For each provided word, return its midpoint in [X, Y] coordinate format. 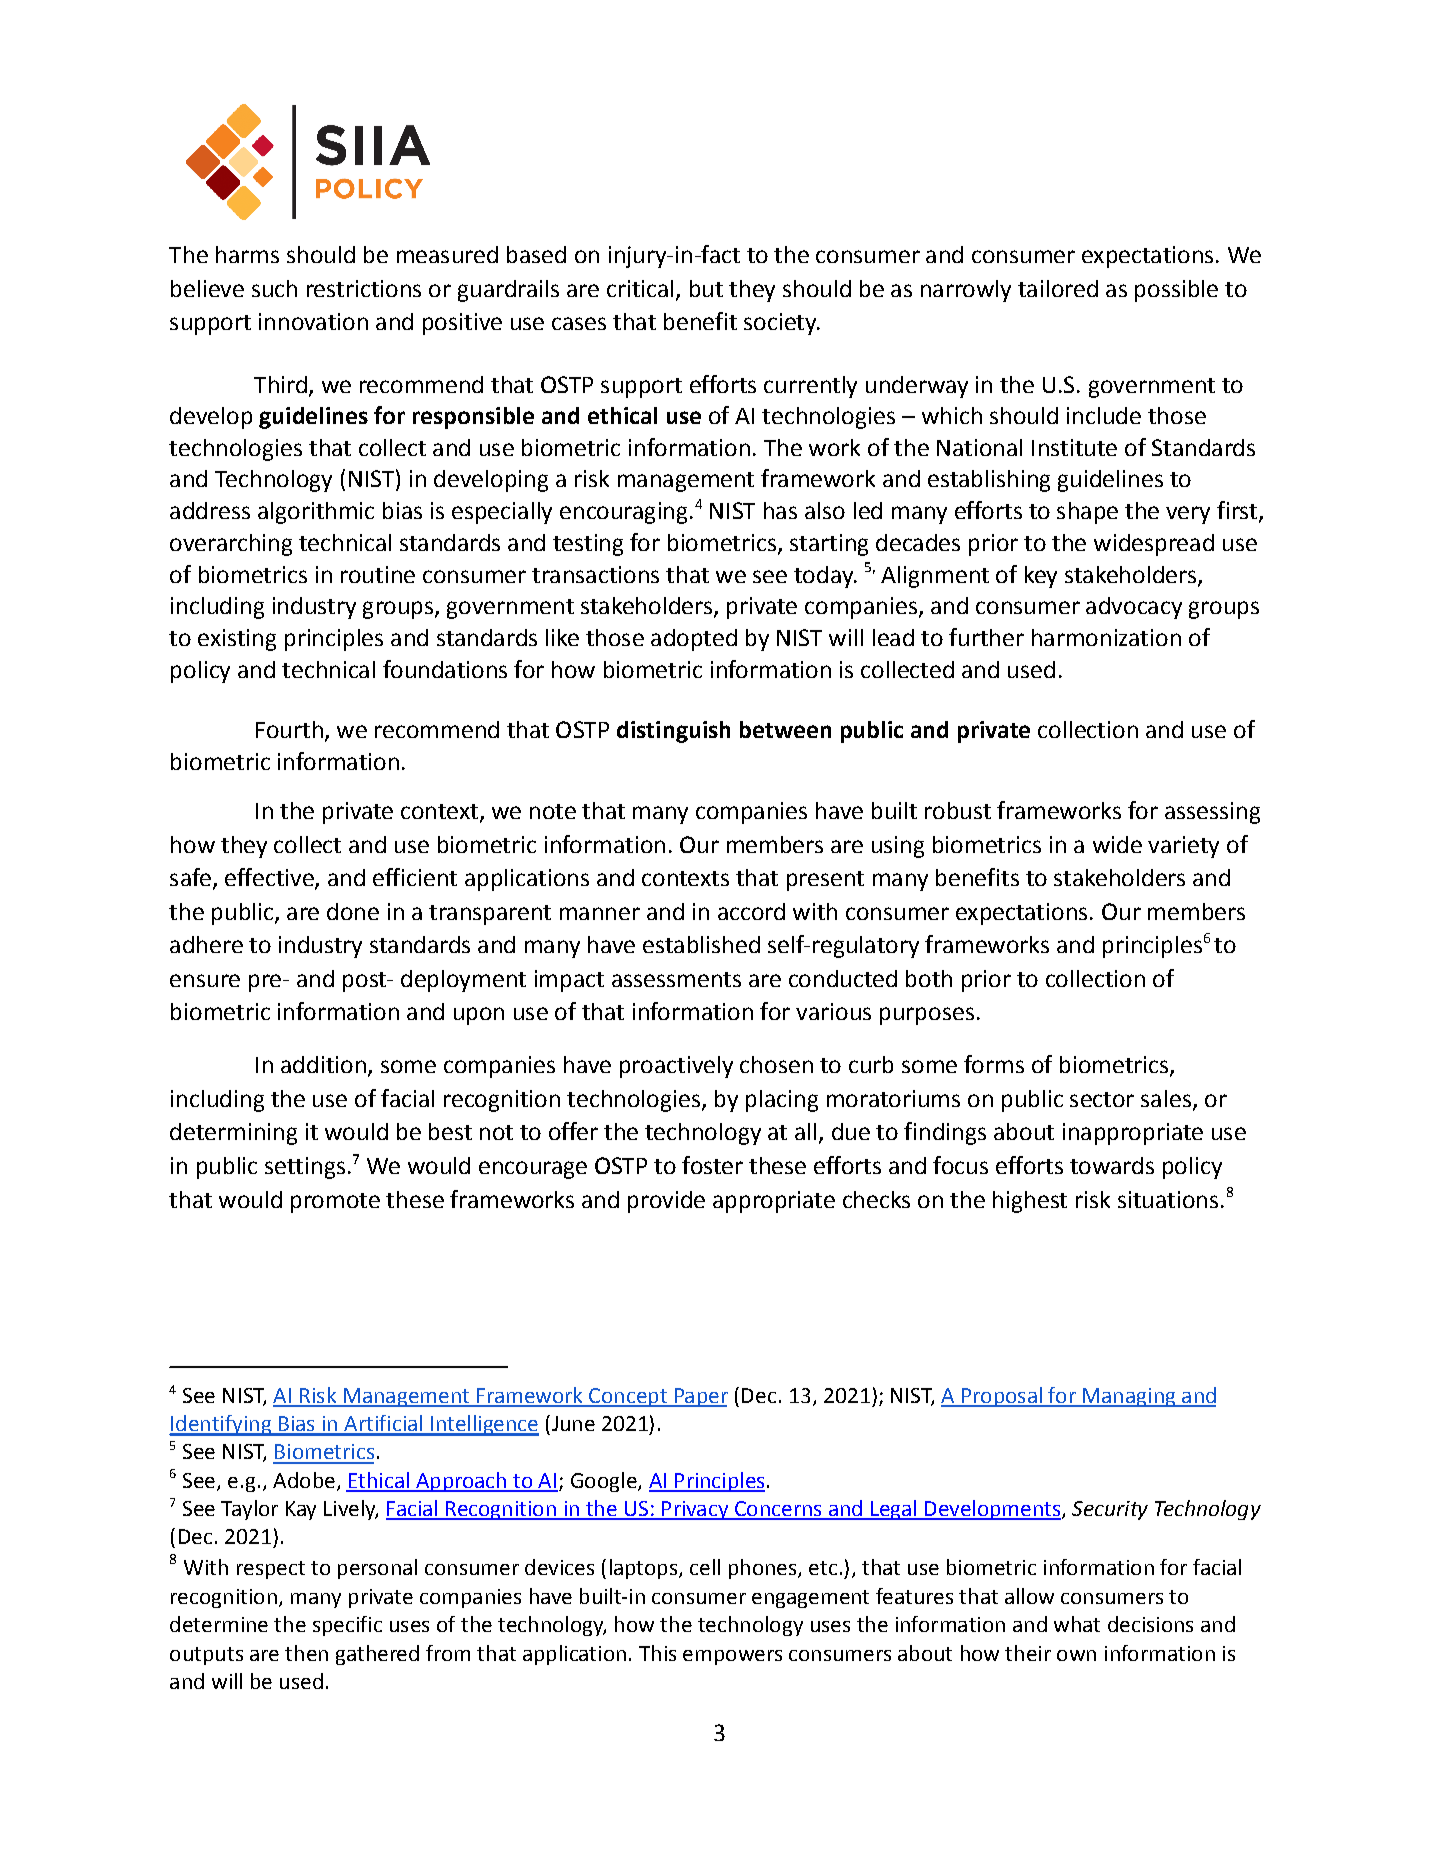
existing [237, 640]
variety [1183, 847]
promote [335, 1203]
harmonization [1106, 637]
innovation [313, 321]
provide [666, 1202]
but [706, 288]
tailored [1058, 288]
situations [1168, 1199]
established [701, 944]
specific [347, 1626]
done [353, 911]
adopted [694, 640]
